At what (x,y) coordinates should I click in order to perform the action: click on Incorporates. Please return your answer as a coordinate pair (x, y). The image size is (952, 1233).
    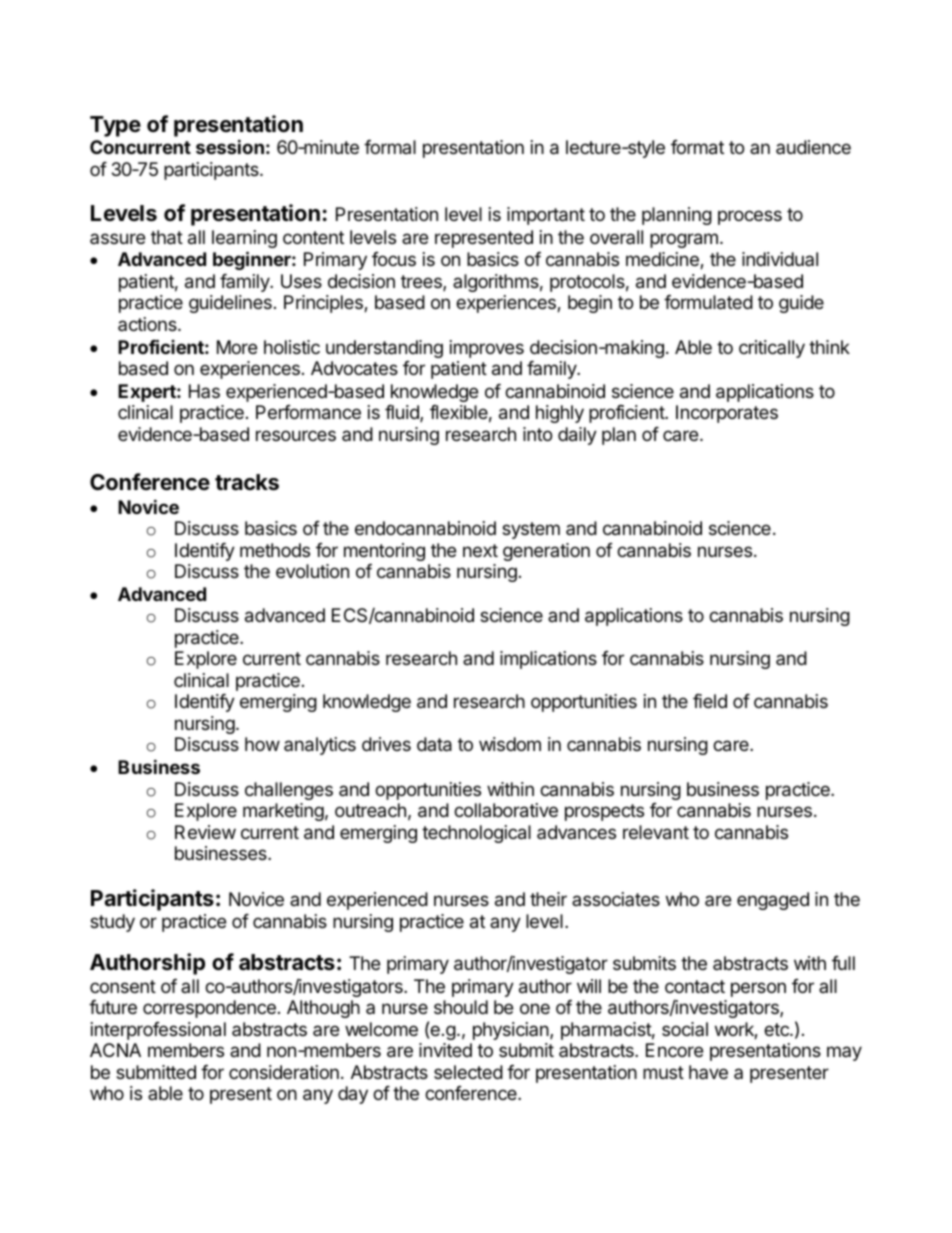
    Looking at the image, I should click on (727, 414).
